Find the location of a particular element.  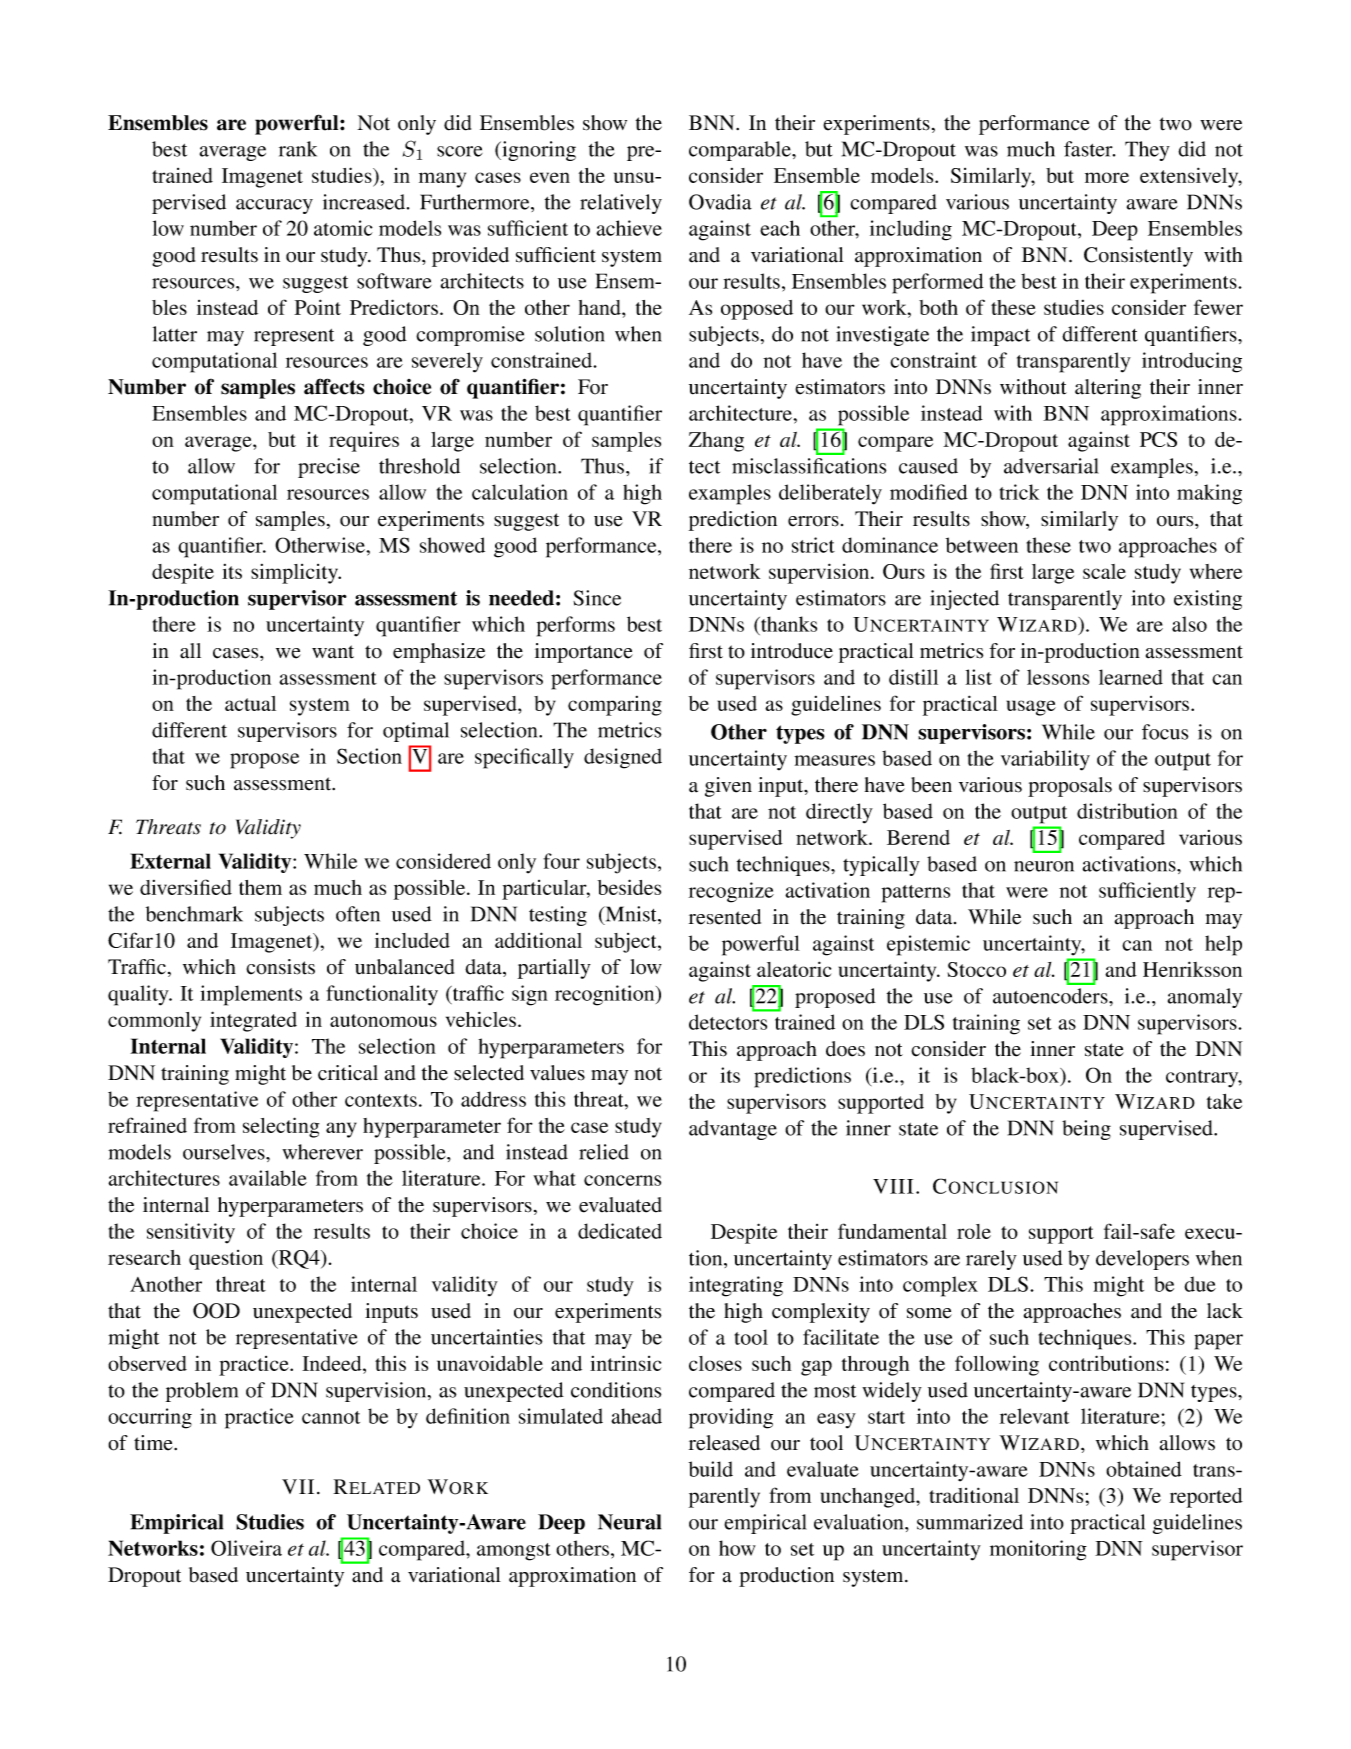

besides is located at coordinates (629, 887).
